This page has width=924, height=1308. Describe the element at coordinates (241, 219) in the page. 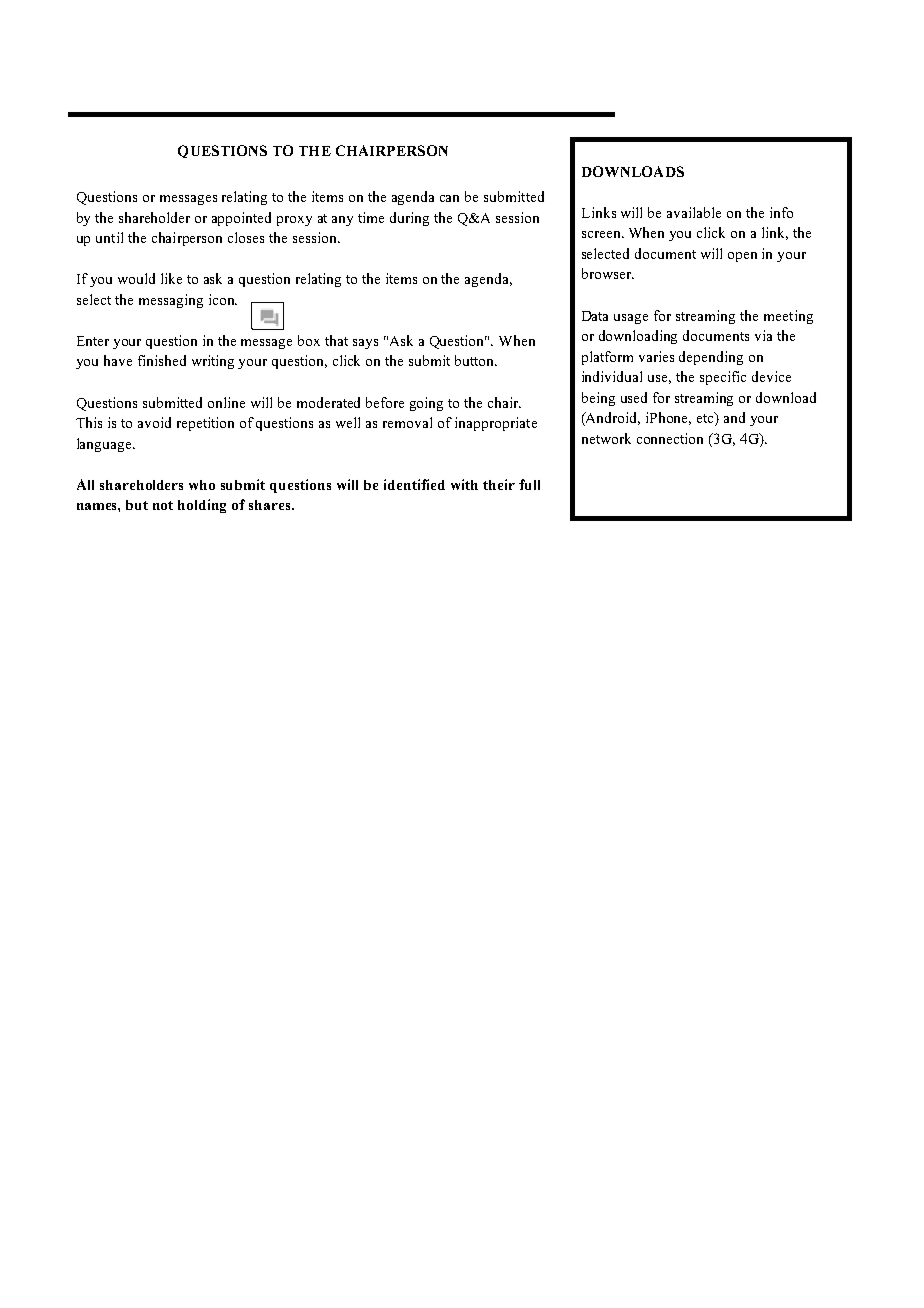

I see `appointed` at that location.
